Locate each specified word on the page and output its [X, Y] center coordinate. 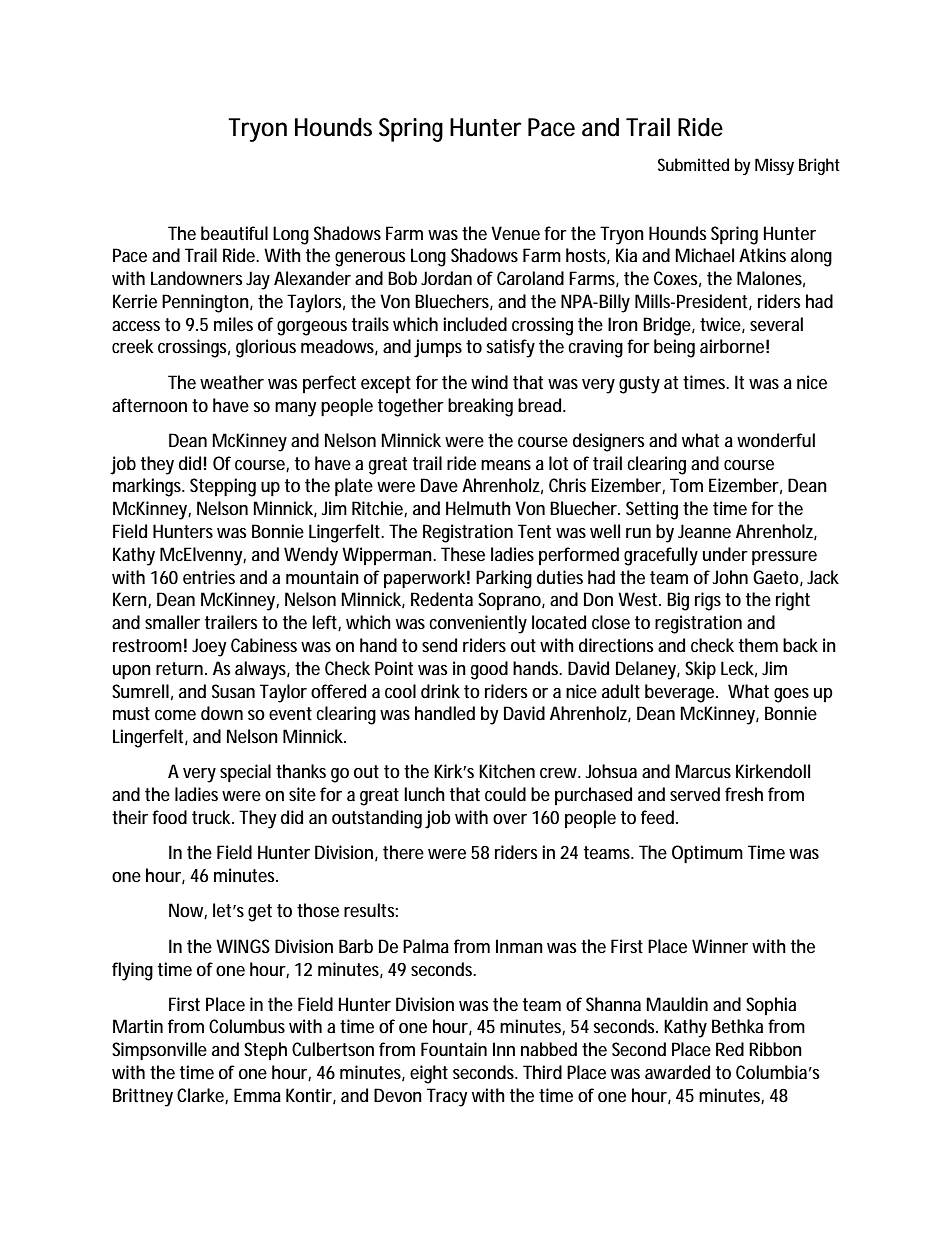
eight [429, 1074]
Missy [774, 166]
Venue [515, 233]
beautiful [234, 233]
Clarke [200, 1095]
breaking [480, 407]
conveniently [478, 624]
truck [211, 817]
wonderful [776, 440]
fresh [744, 794]
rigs [708, 601]
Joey [209, 647]
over [510, 819]
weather [232, 382]
